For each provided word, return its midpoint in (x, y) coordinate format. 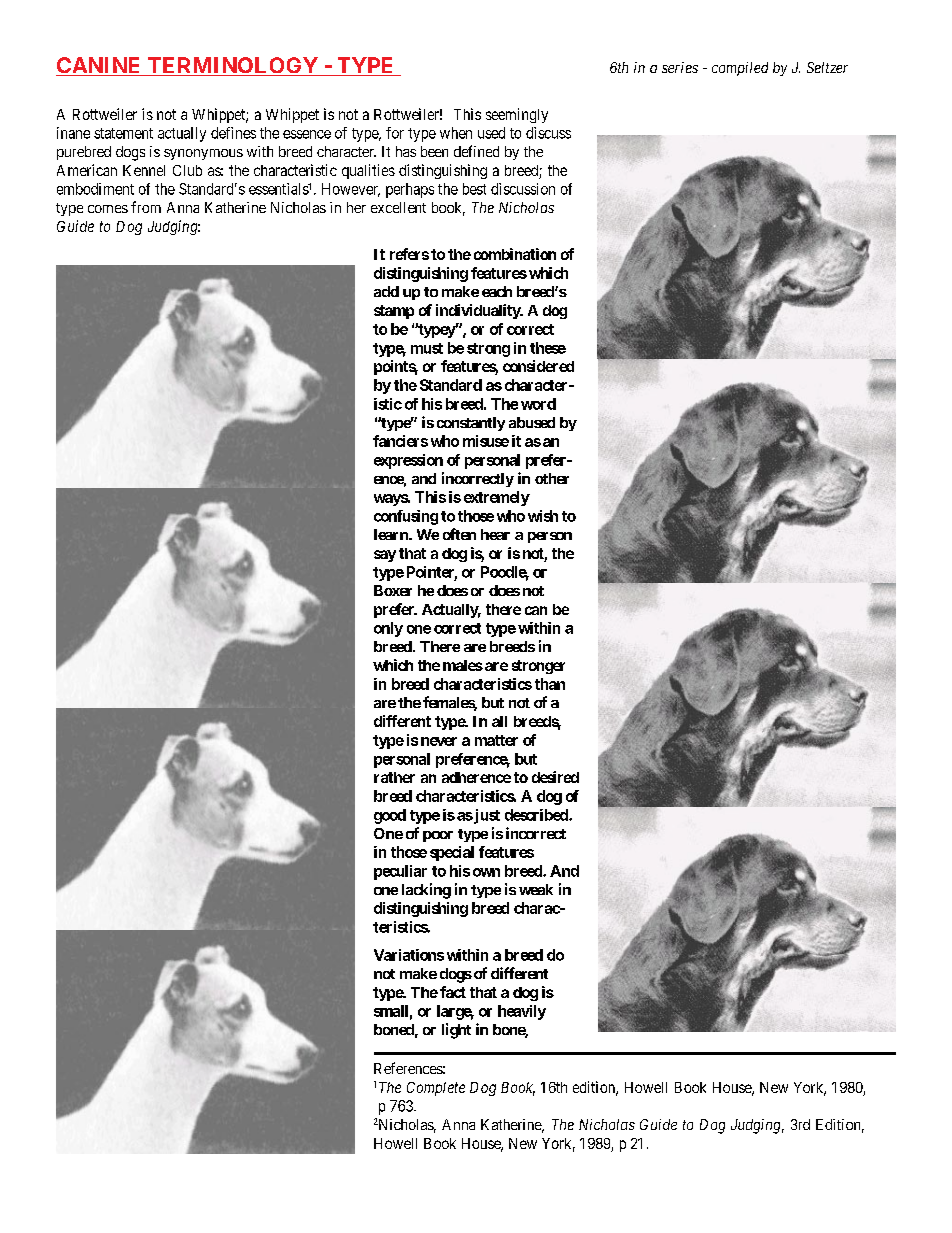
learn (392, 534)
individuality (479, 311)
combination (515, 254)
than (550, 684)
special (452, 853)
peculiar (400, 872)
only (388, 629)
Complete (436, 1089)
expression (408, 461)
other (552, 478)
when (456, 133)
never (439, 741)
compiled (740, 69)
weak (536, 889)
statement (123, 133)
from (146, 207)
